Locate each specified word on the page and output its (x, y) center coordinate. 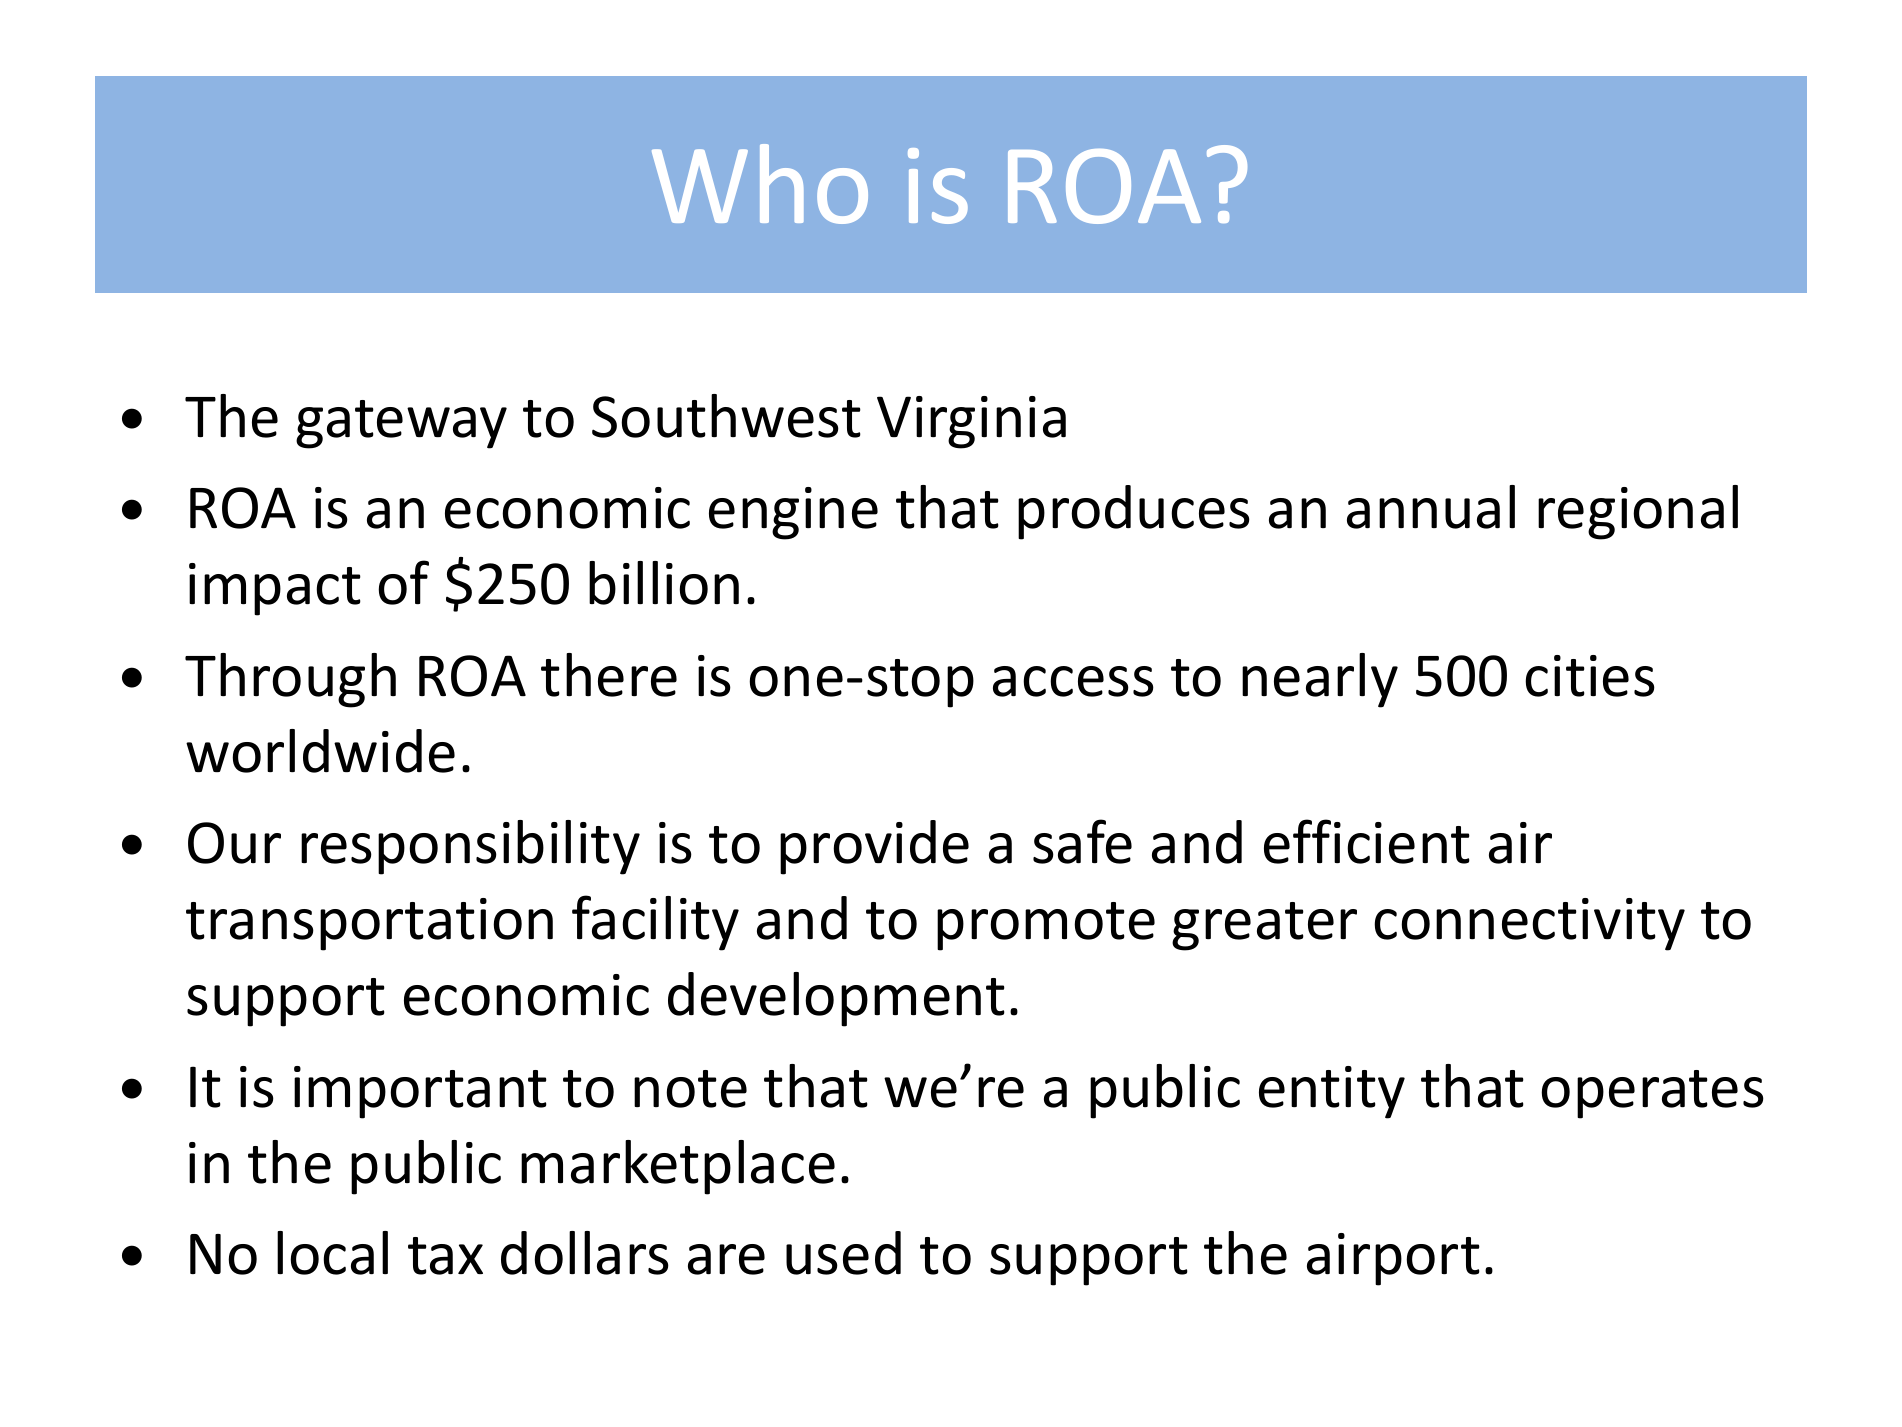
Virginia (971, 422)
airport (1393, 1259)
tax (445, 1256)
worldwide (320, 751)
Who (760, 184)
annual (1431, 507)
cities (1590, 676)
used (843, 1253)
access (1073, 681)
